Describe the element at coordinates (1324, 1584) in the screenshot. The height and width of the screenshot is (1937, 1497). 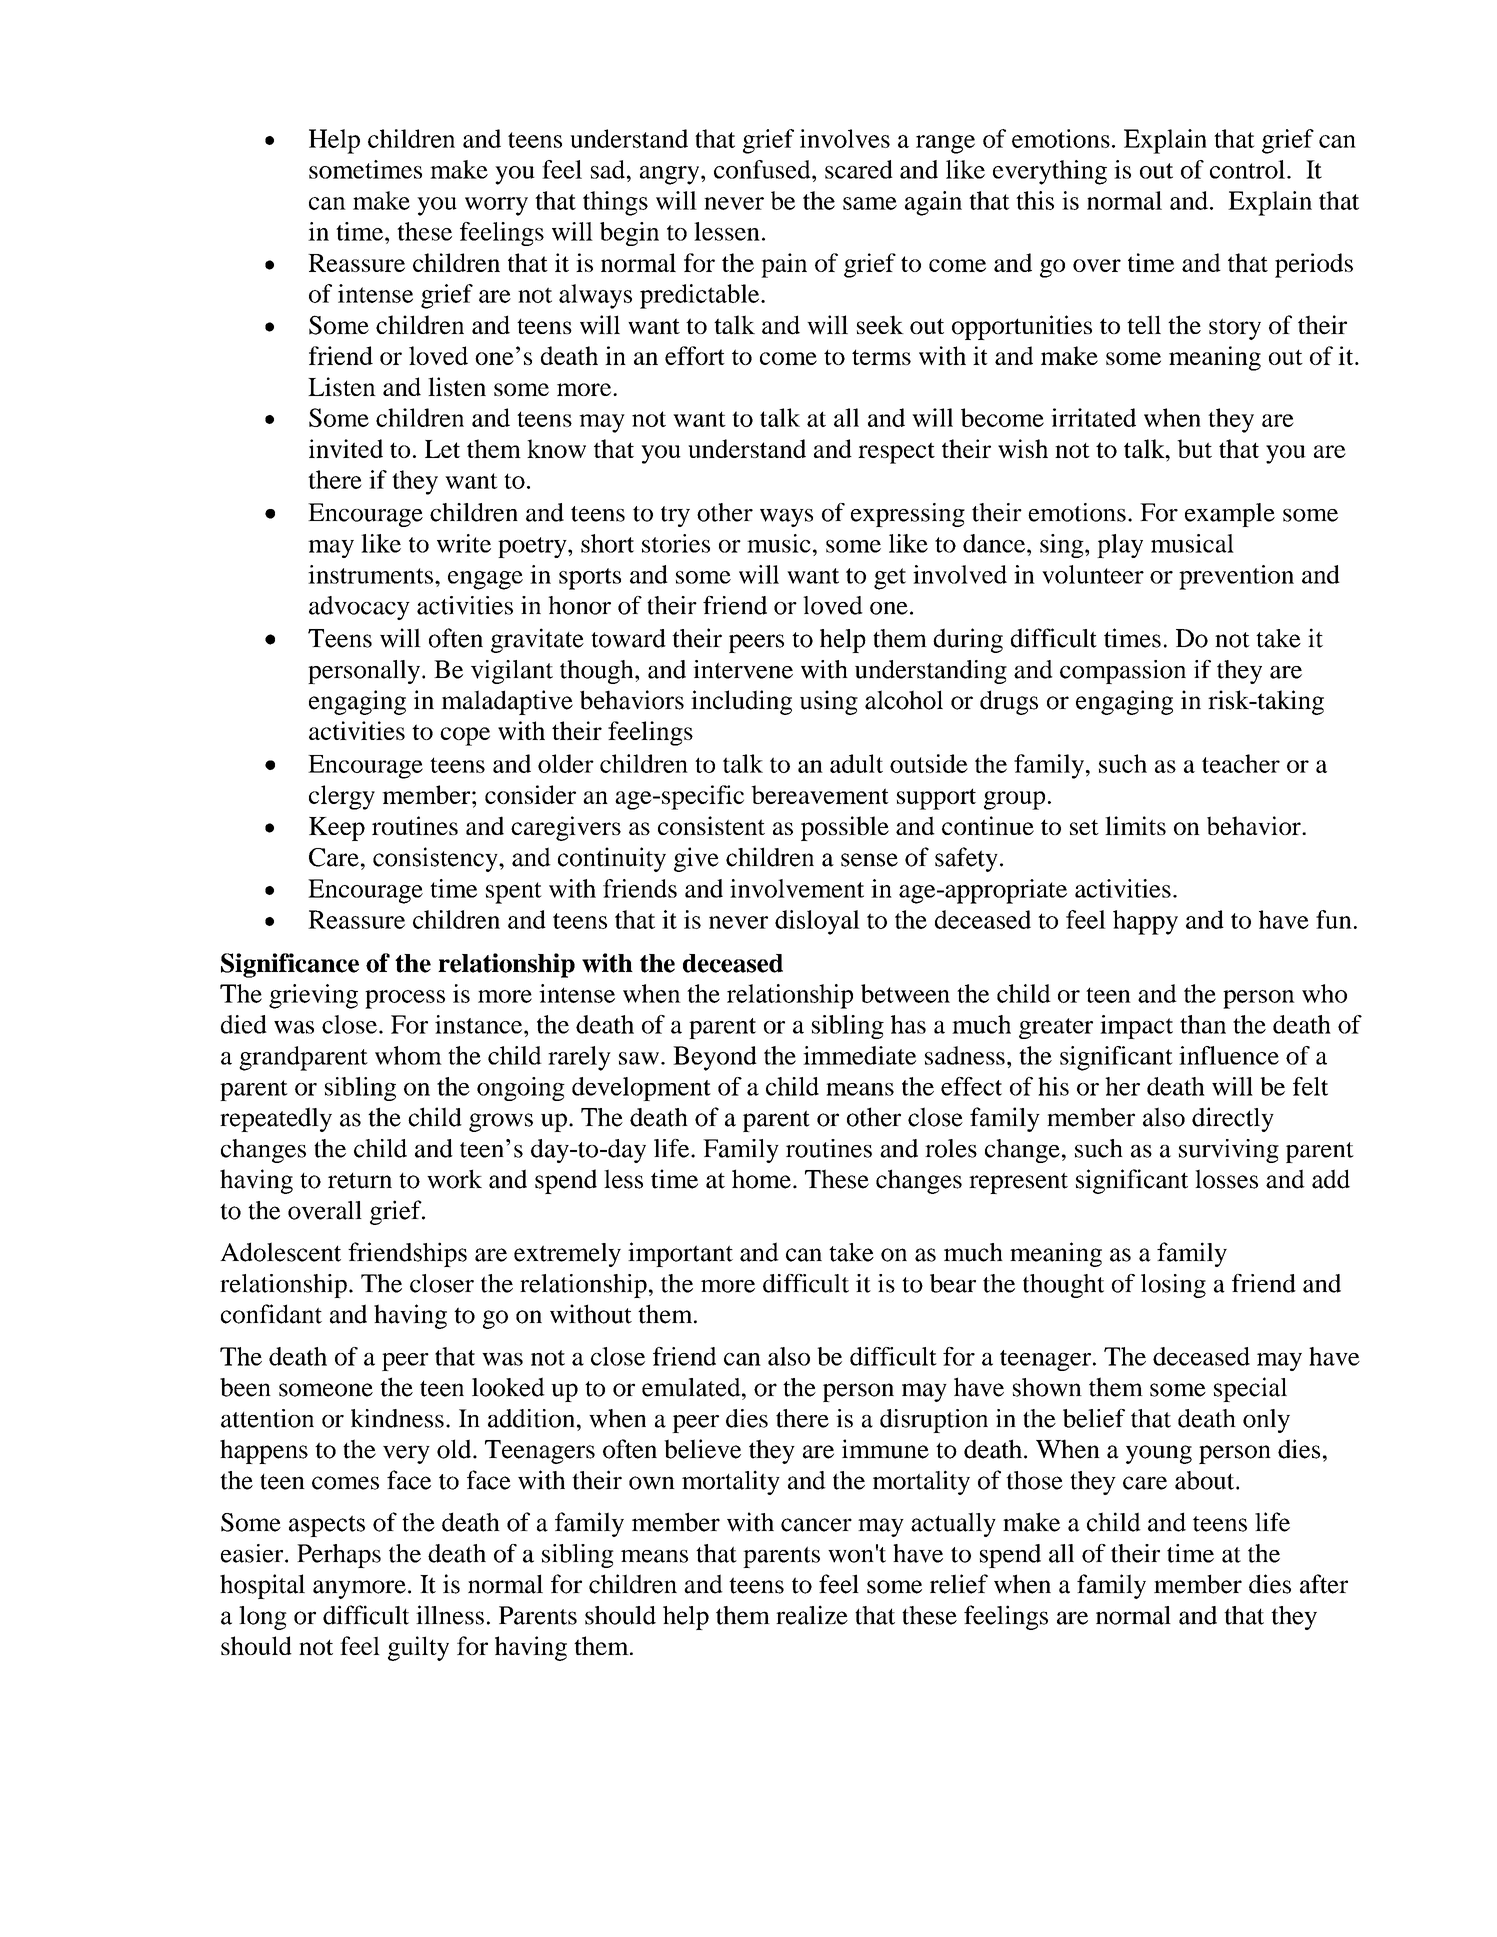
I see `after` at that location.
